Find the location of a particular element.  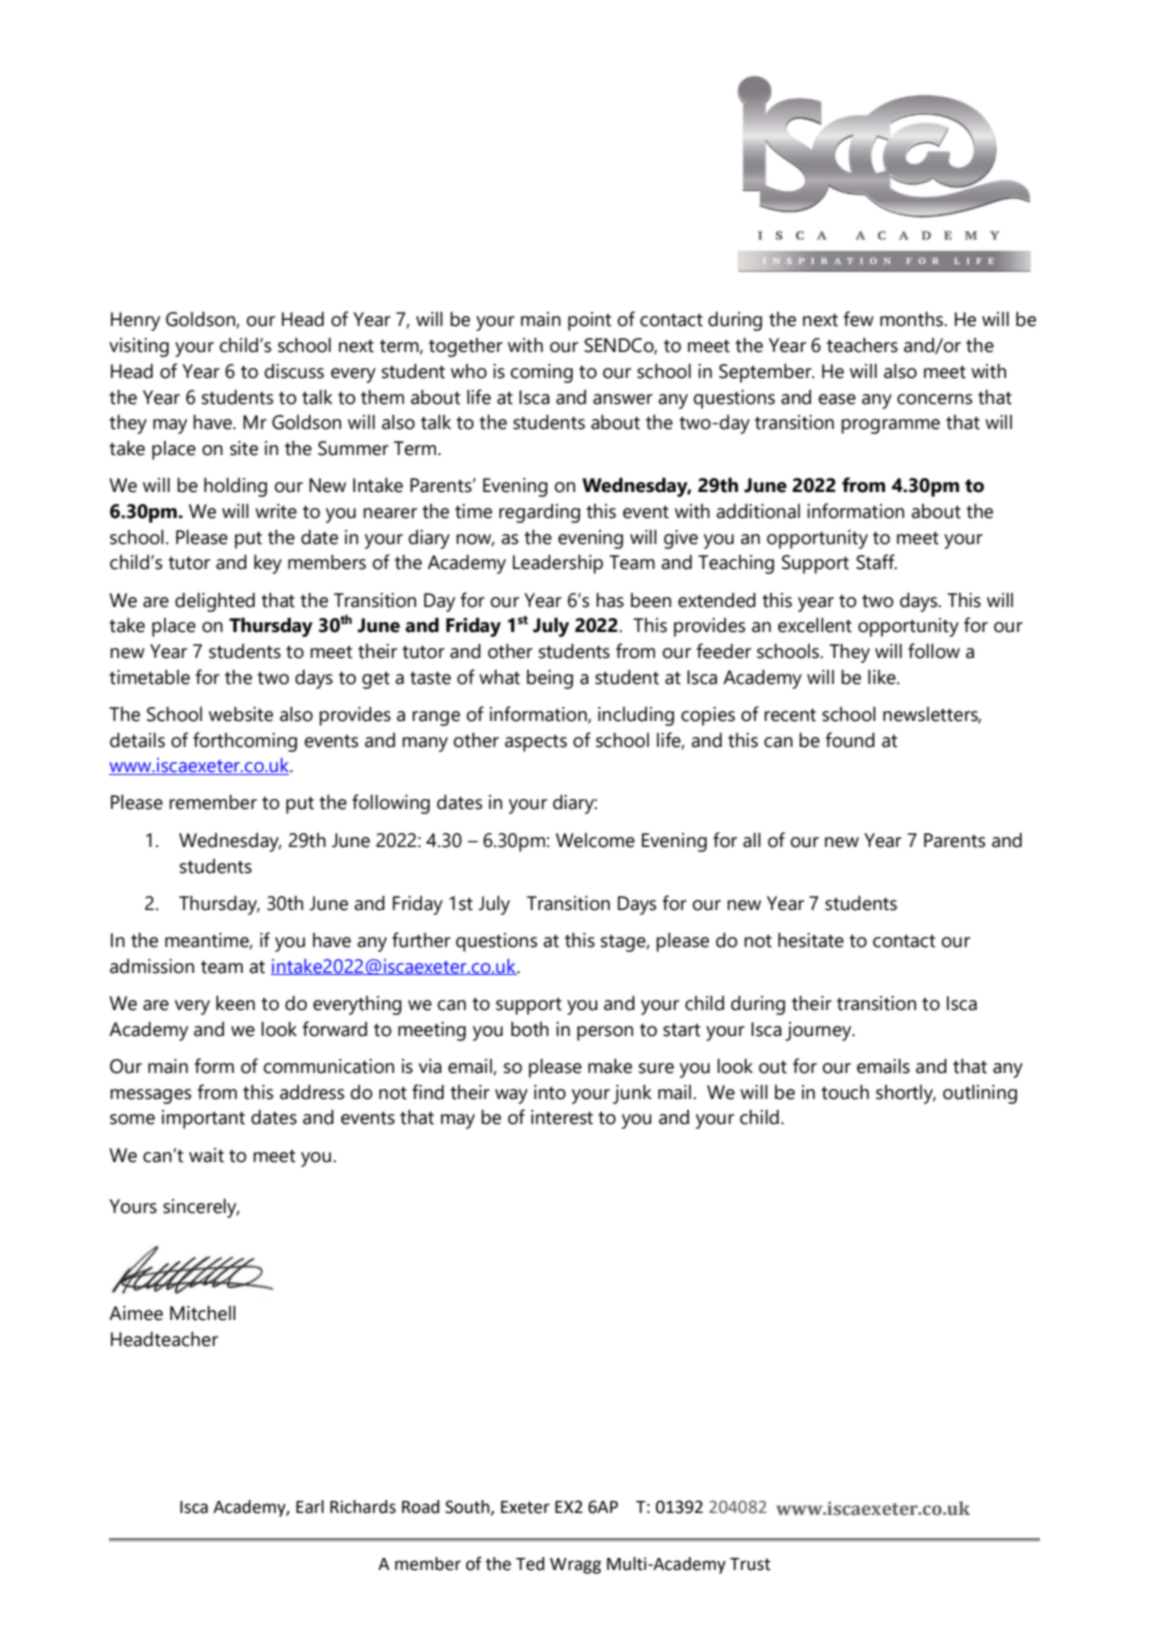

discuss is located at coordinates (294, 371).
